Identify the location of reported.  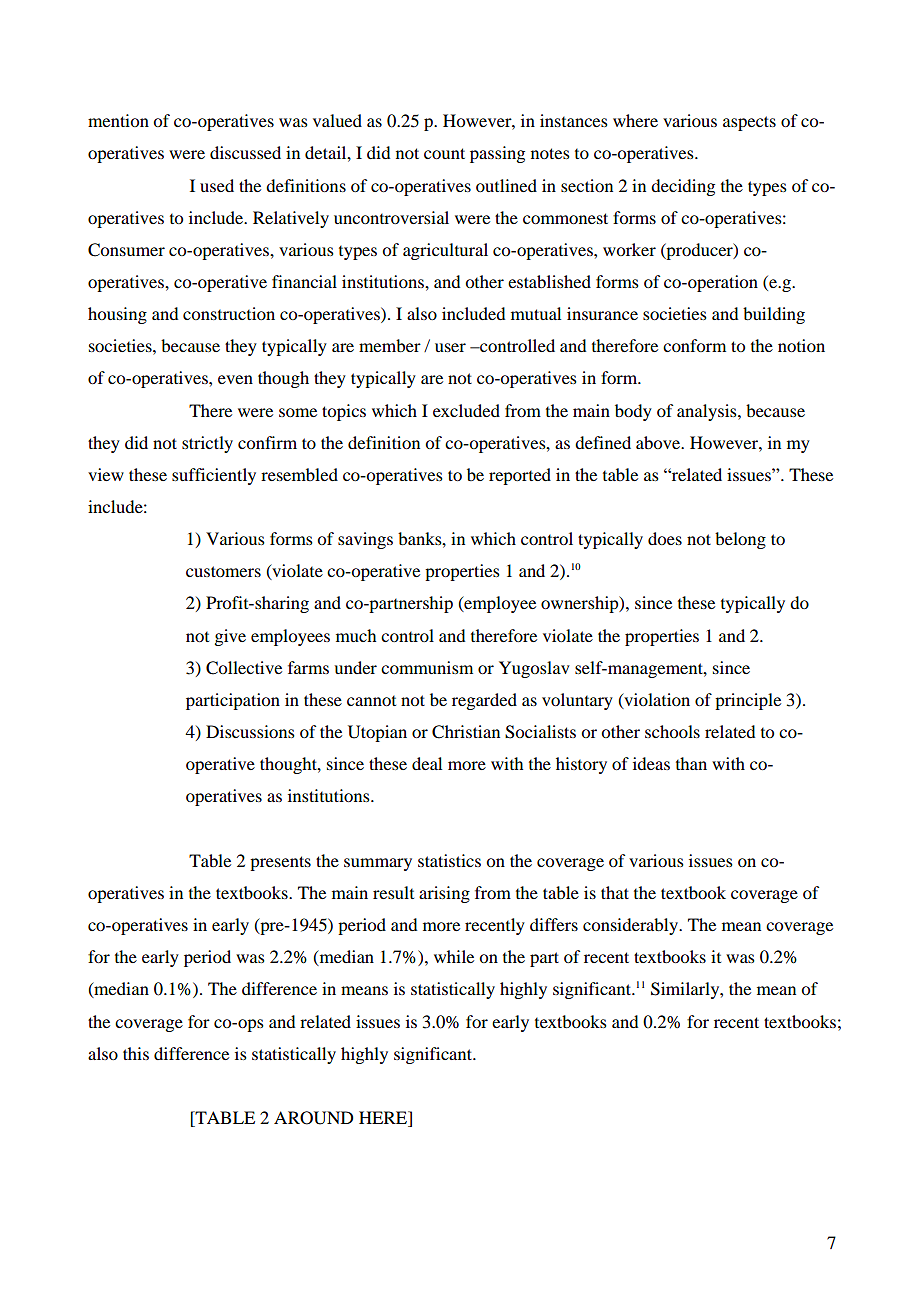
(520, 476).
